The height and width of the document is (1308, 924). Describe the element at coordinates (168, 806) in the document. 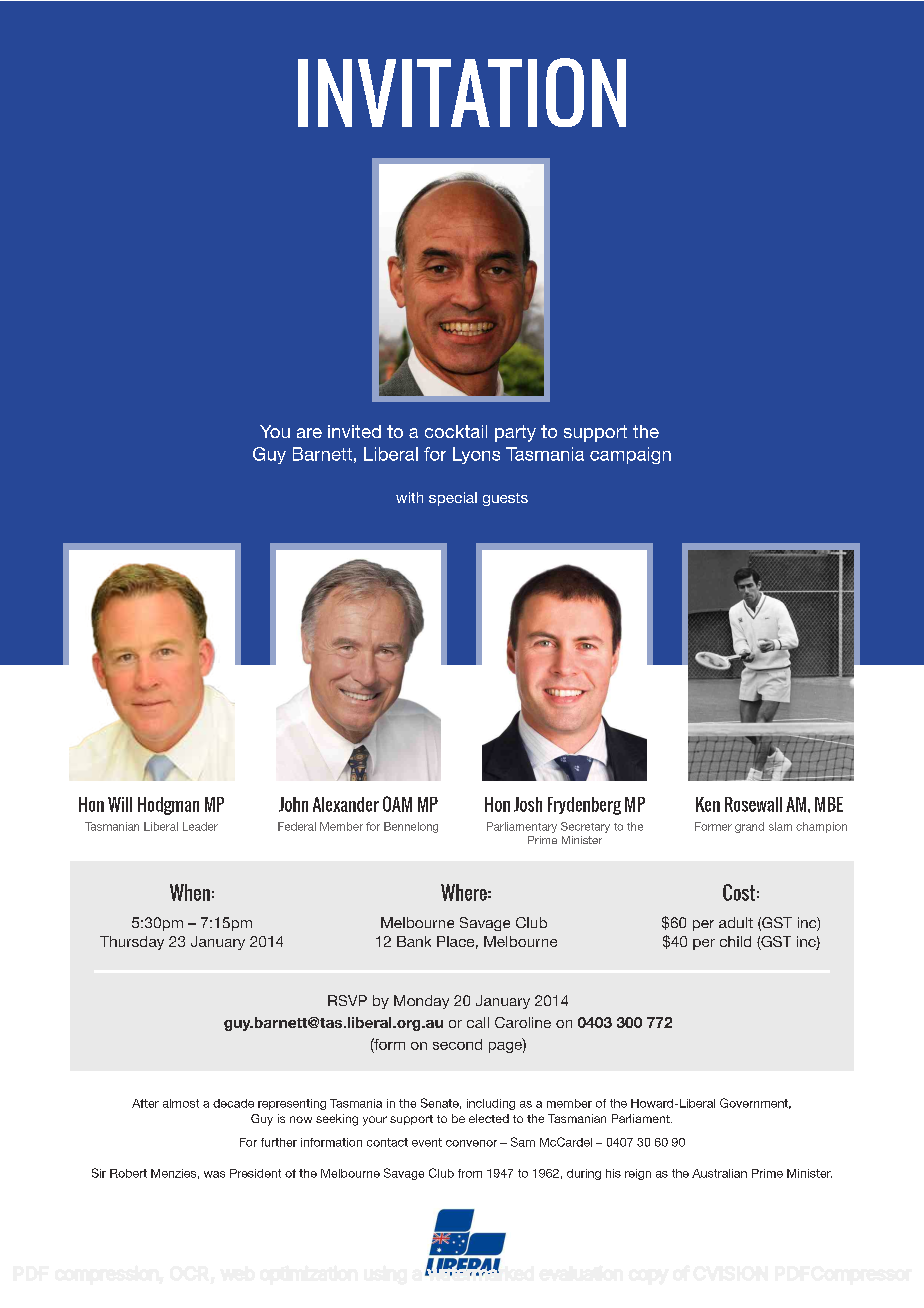

I see `Hodgman` at that location.
